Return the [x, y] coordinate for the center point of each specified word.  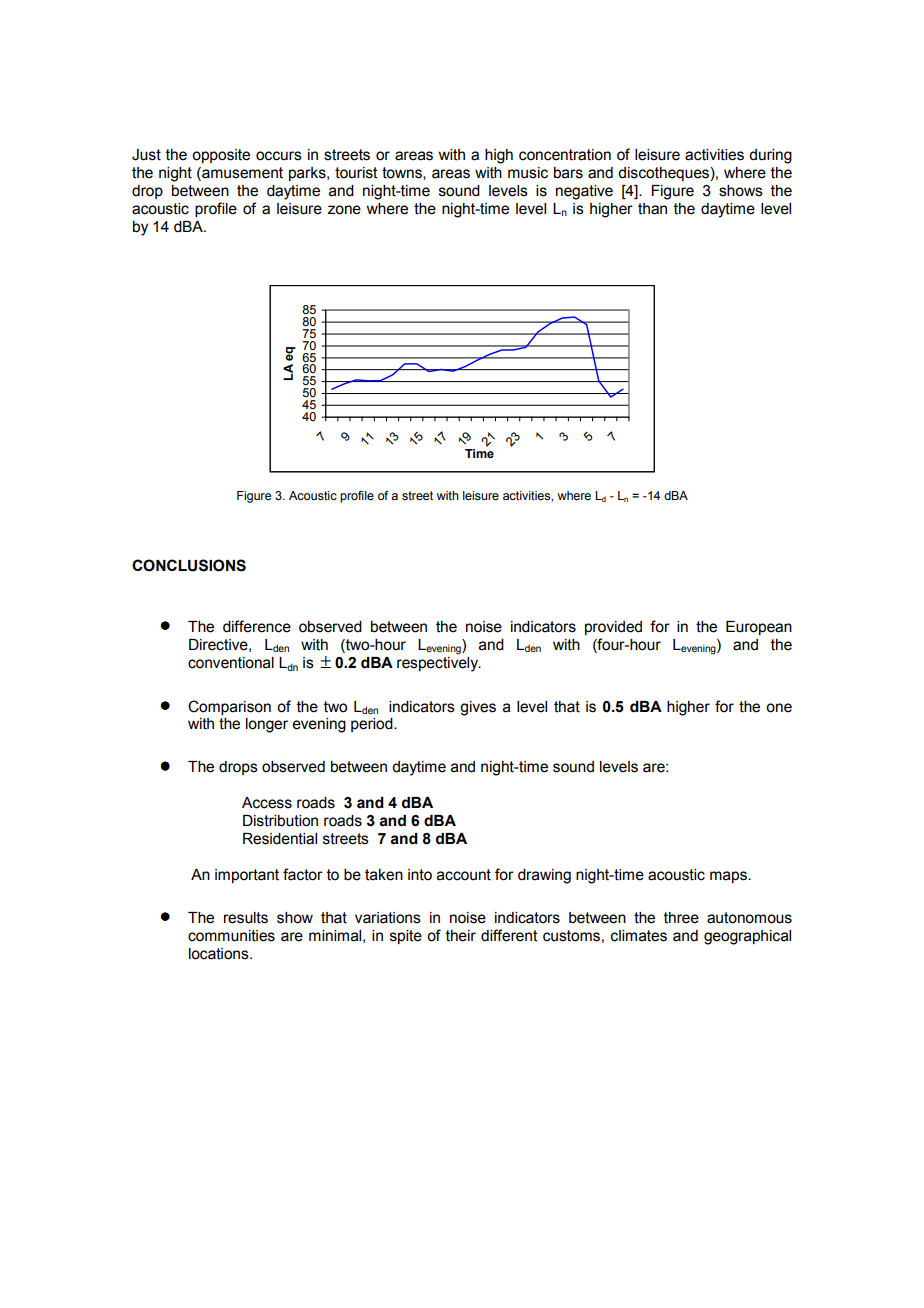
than [652, 209]
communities [231, 936]
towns [403, 173]
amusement [241, 174]
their [461, 936]
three [681, 918]
